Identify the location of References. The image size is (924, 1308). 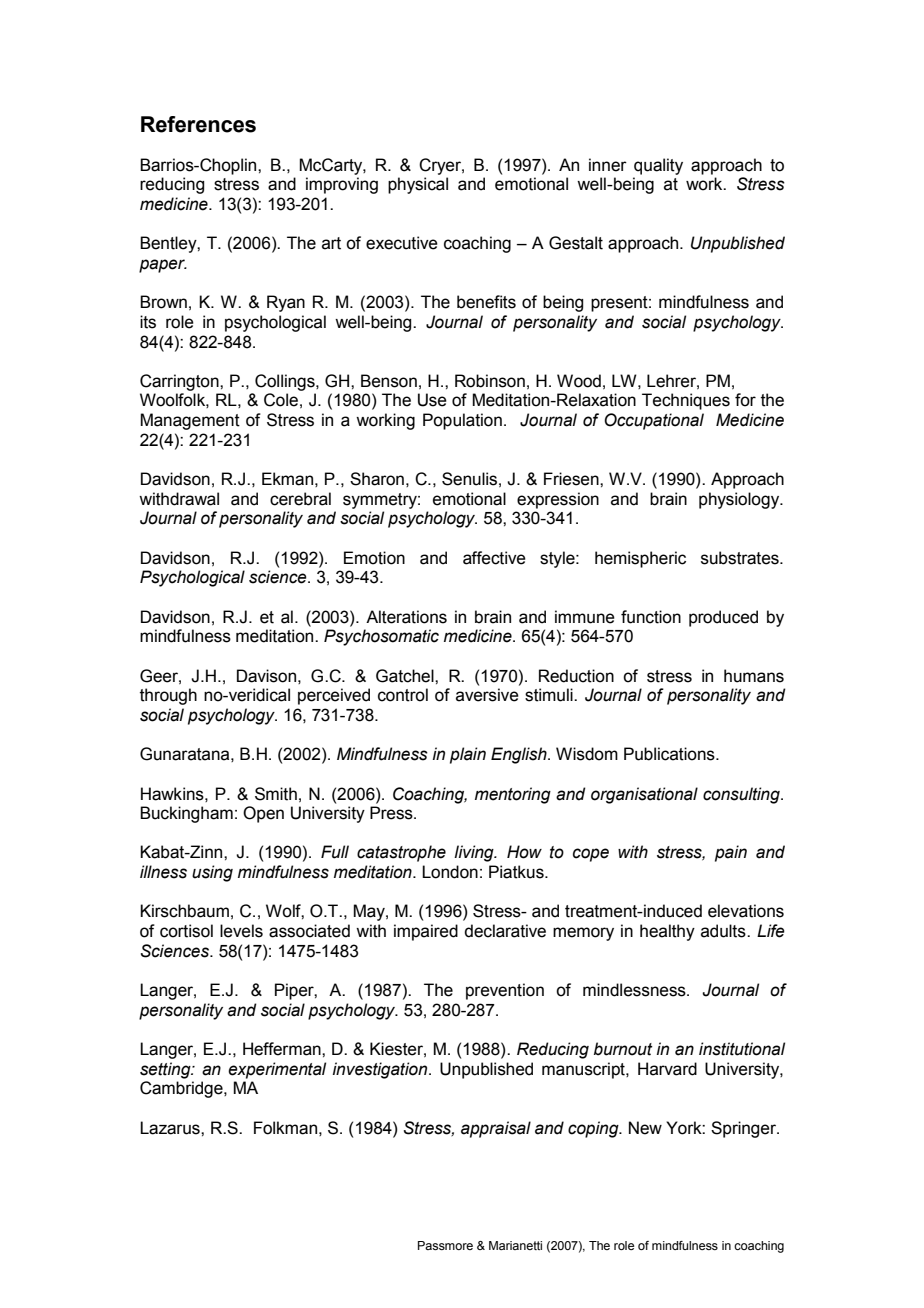
(198, 124).
